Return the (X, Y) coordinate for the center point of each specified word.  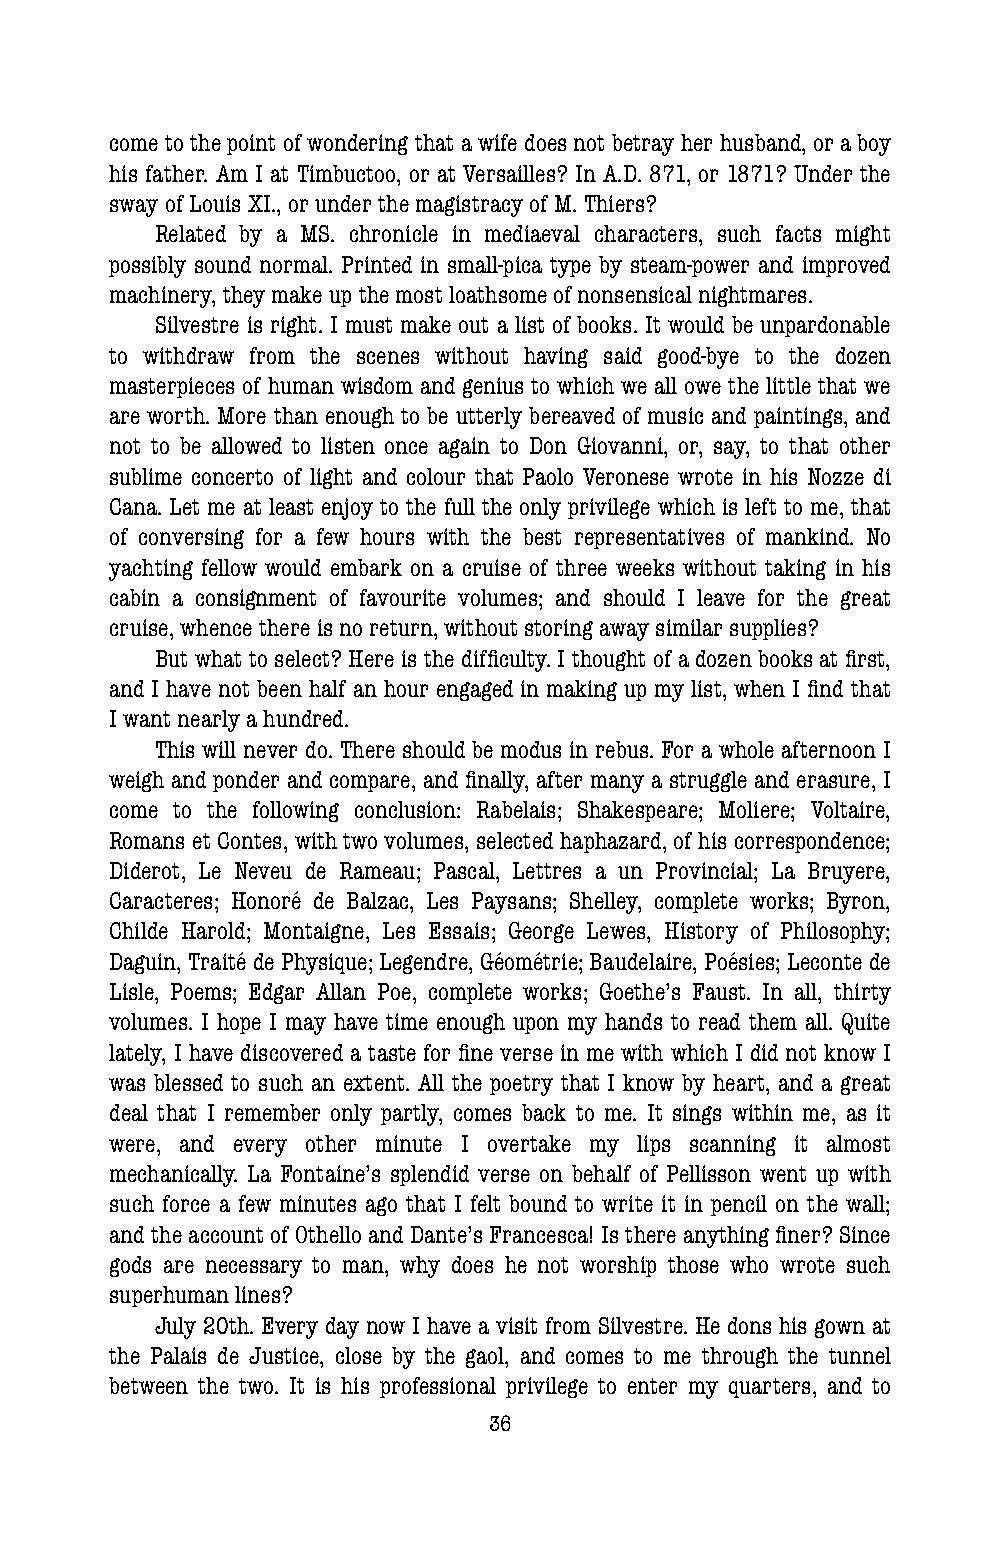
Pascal (465, 870)
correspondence (811, 842)
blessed (188, 1082)
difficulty (506, 661)
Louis (215, 203)
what (218, 658)
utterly (489, 418)
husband (761, 142)
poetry (521, 1085)
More (242, 415)
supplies (768, 629)
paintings (799, 417)
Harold (215, 930)
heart (740, 1082)
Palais (178, 1355)
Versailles (509, 173)
